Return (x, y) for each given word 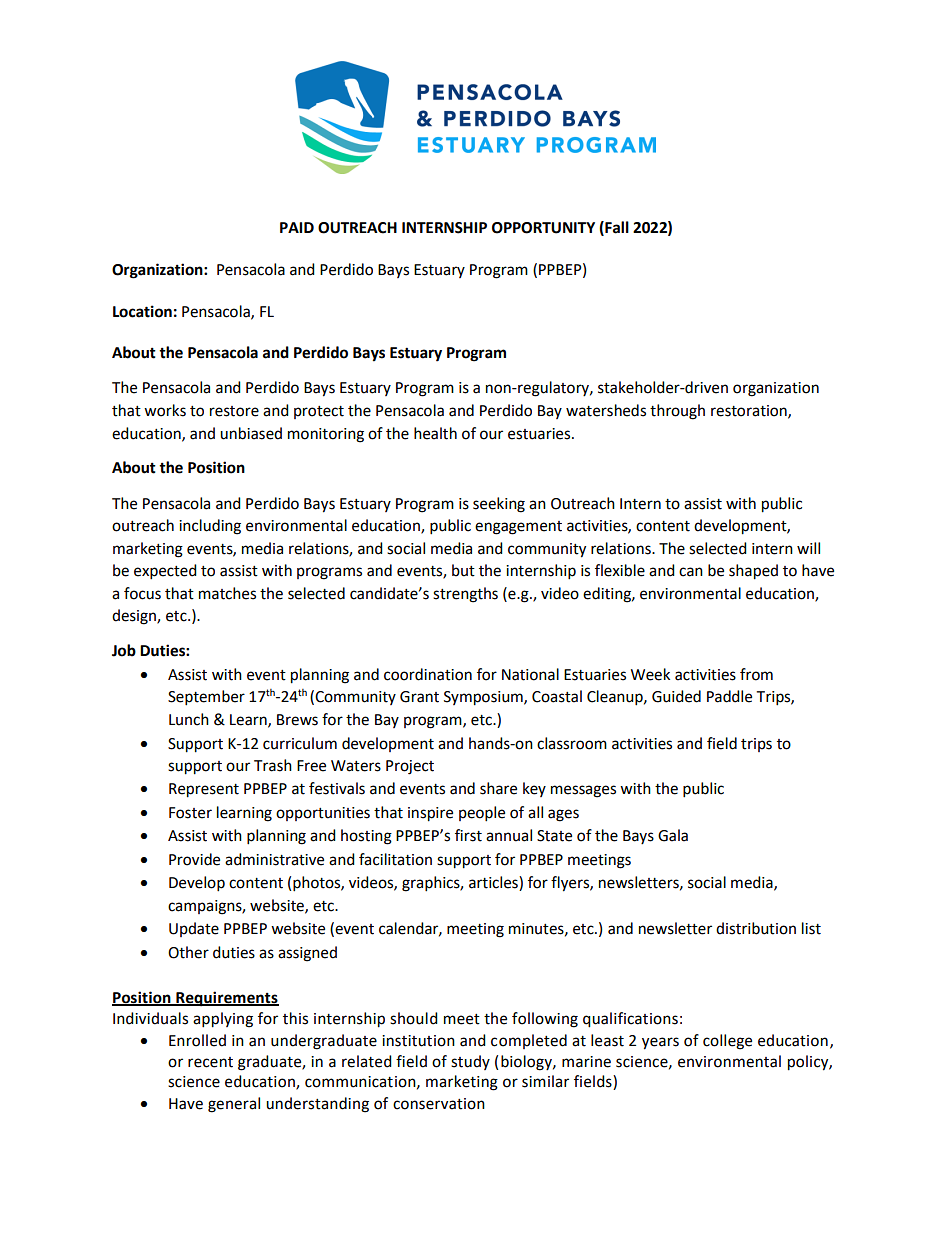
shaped (753, 572)
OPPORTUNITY (543, 228)
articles (494, 883)
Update (194, 929)
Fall (616, 228)
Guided (676, 696)
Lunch (189, 719)
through (677, 412)
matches (227, 593)
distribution (756, 928)
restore (234, 411)
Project (410, 767)
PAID (297, 227)
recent (210, 1062)
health (435, 433)
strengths (465, 595)
